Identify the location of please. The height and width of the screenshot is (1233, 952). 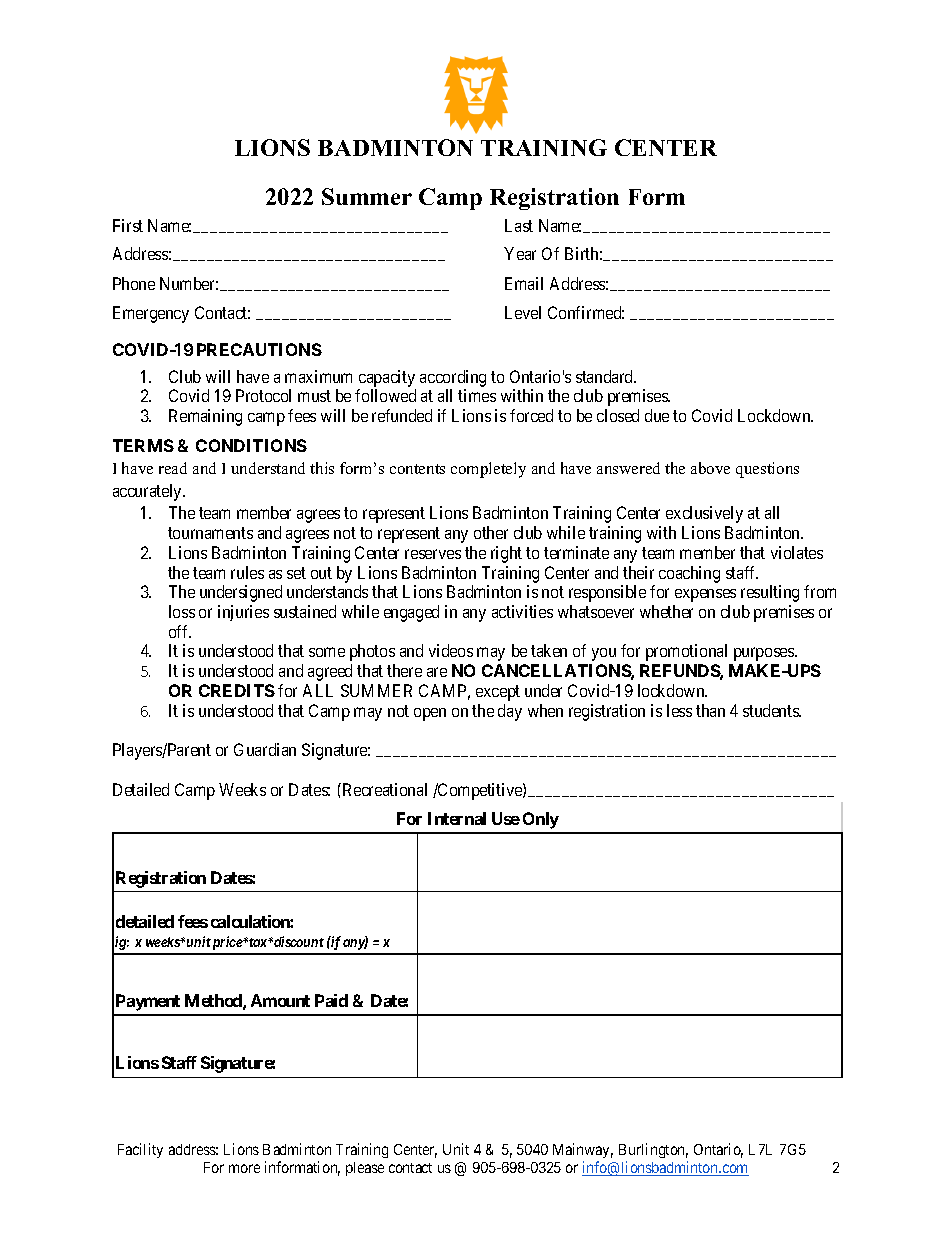
(365, 1169).
